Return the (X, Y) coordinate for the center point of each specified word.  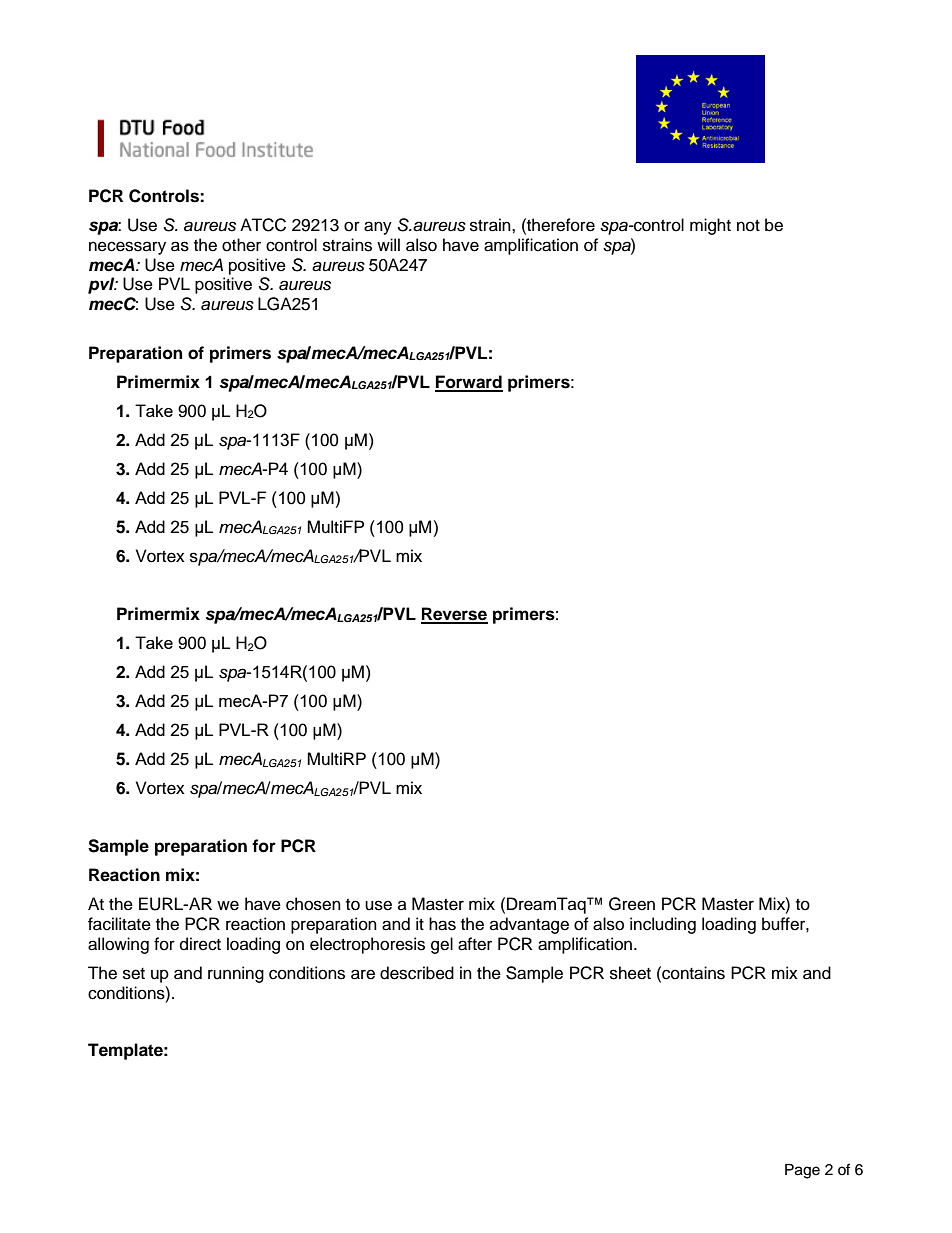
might (710, 226)
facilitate (119, 924)
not (748, 226)
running (236, 974)
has (442, 924)
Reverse (454, 615)
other (241, 245)
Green (632, 904)
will (388, 244)
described (417, 973)
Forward (469, 383)
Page (802, 1171)
